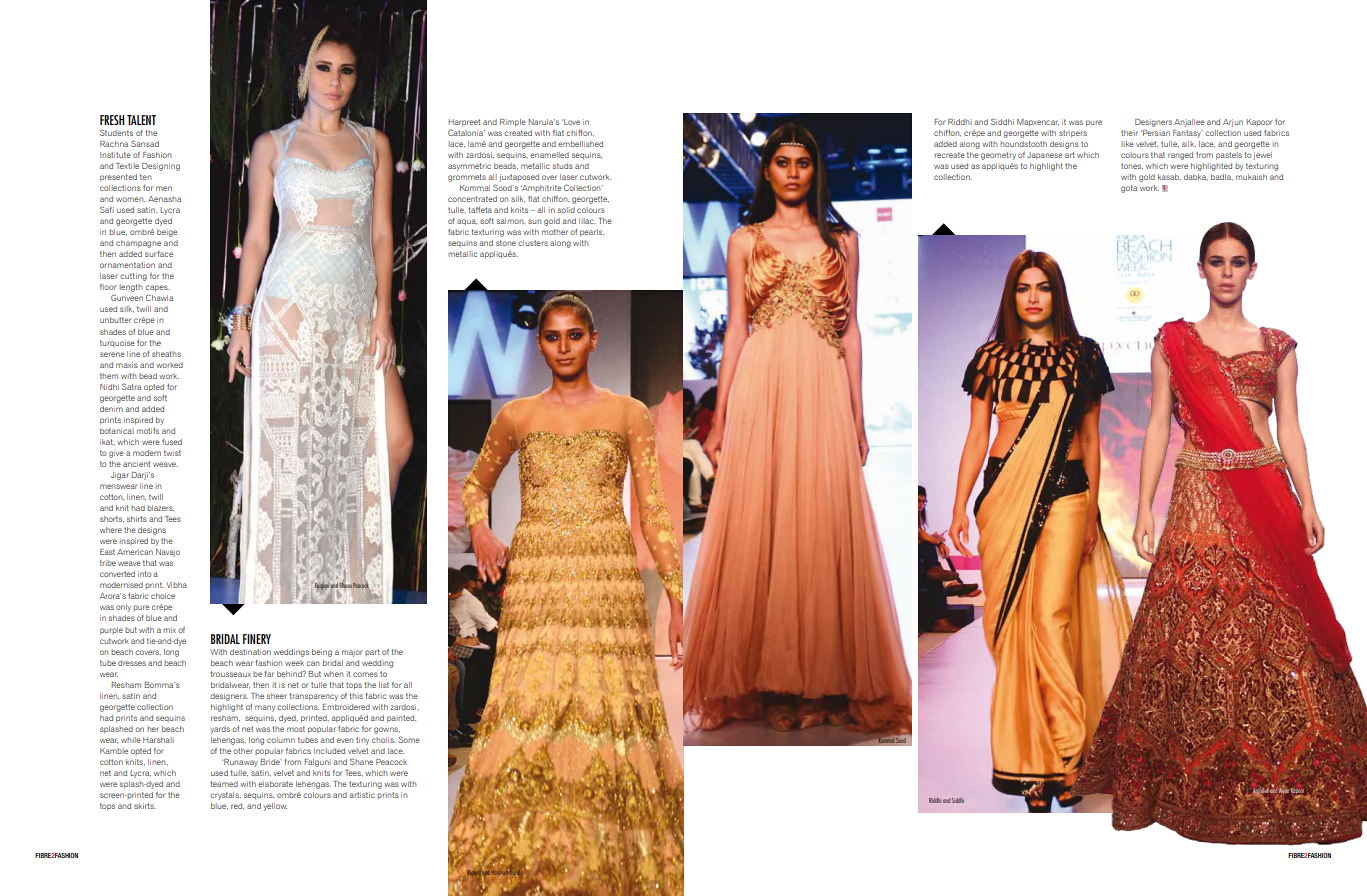 This screenshot has width=1367, height=896. What do you see at coordinates (533, 243) in the screenshot?
I see `clusters` at bounding box center [533, 243].
